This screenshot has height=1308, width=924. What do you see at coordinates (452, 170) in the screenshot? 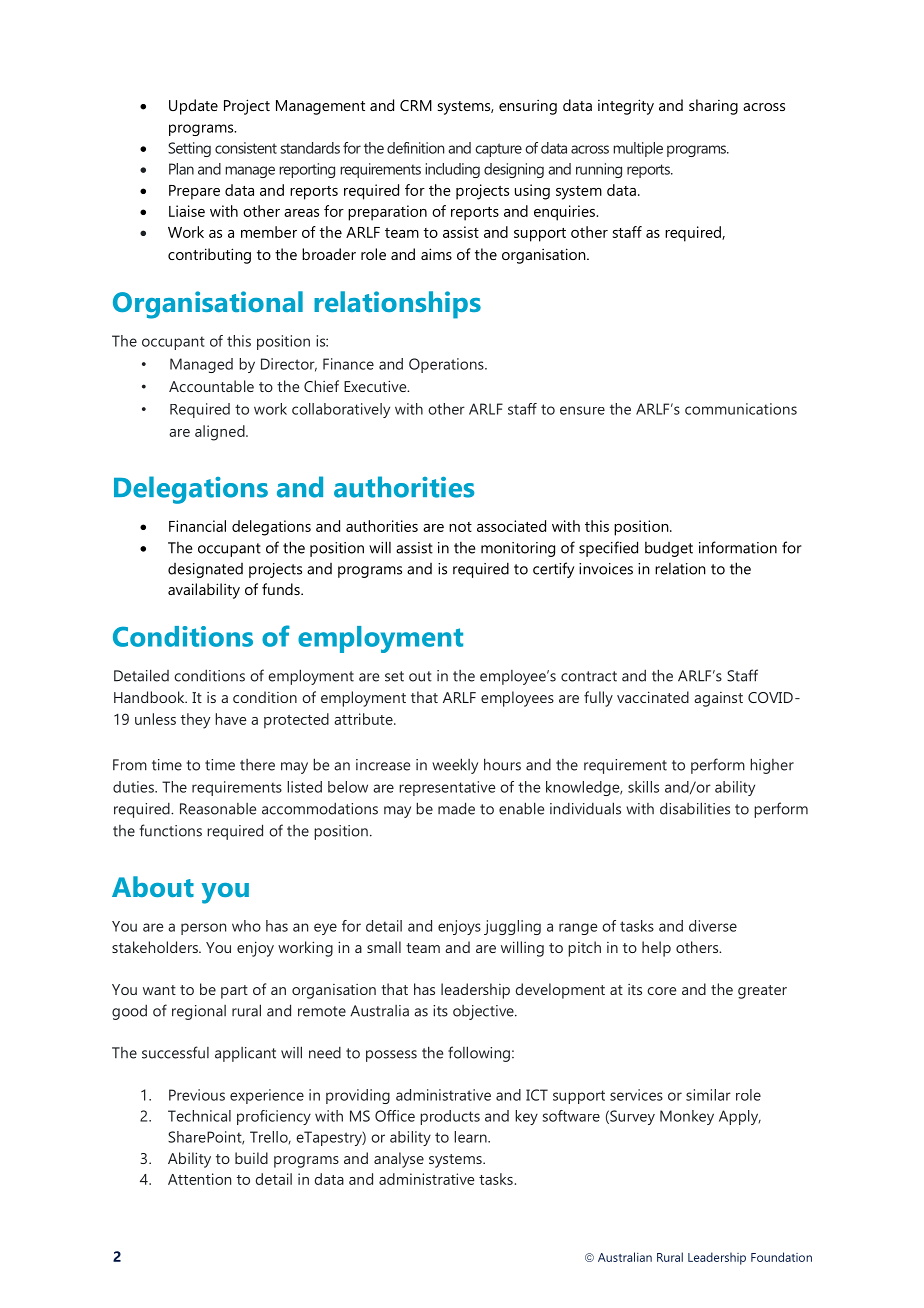
I see `including` at bounding box center [452, 170].
